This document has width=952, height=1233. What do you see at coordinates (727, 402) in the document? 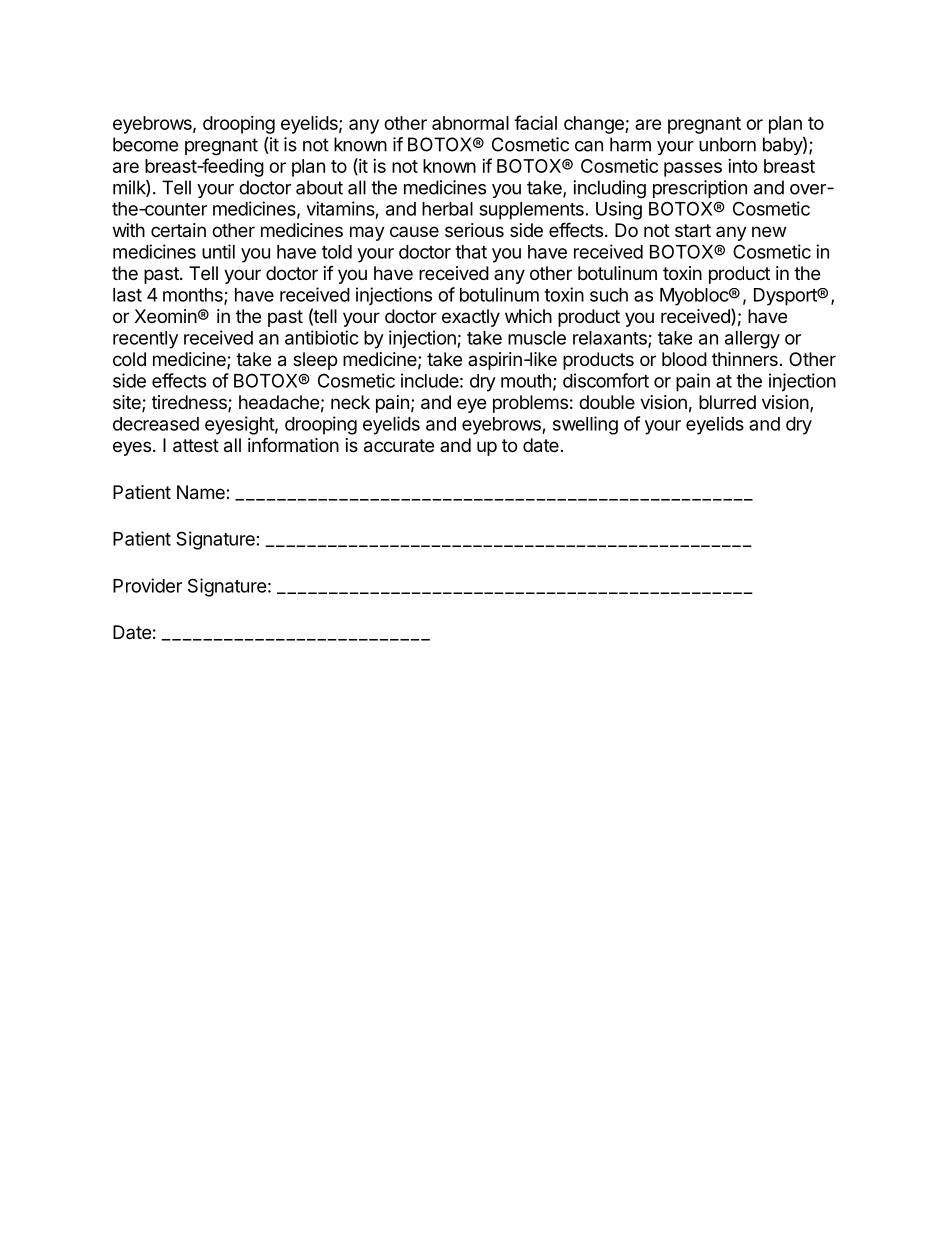
I see `blurred` at bounding box center [727, 402].
